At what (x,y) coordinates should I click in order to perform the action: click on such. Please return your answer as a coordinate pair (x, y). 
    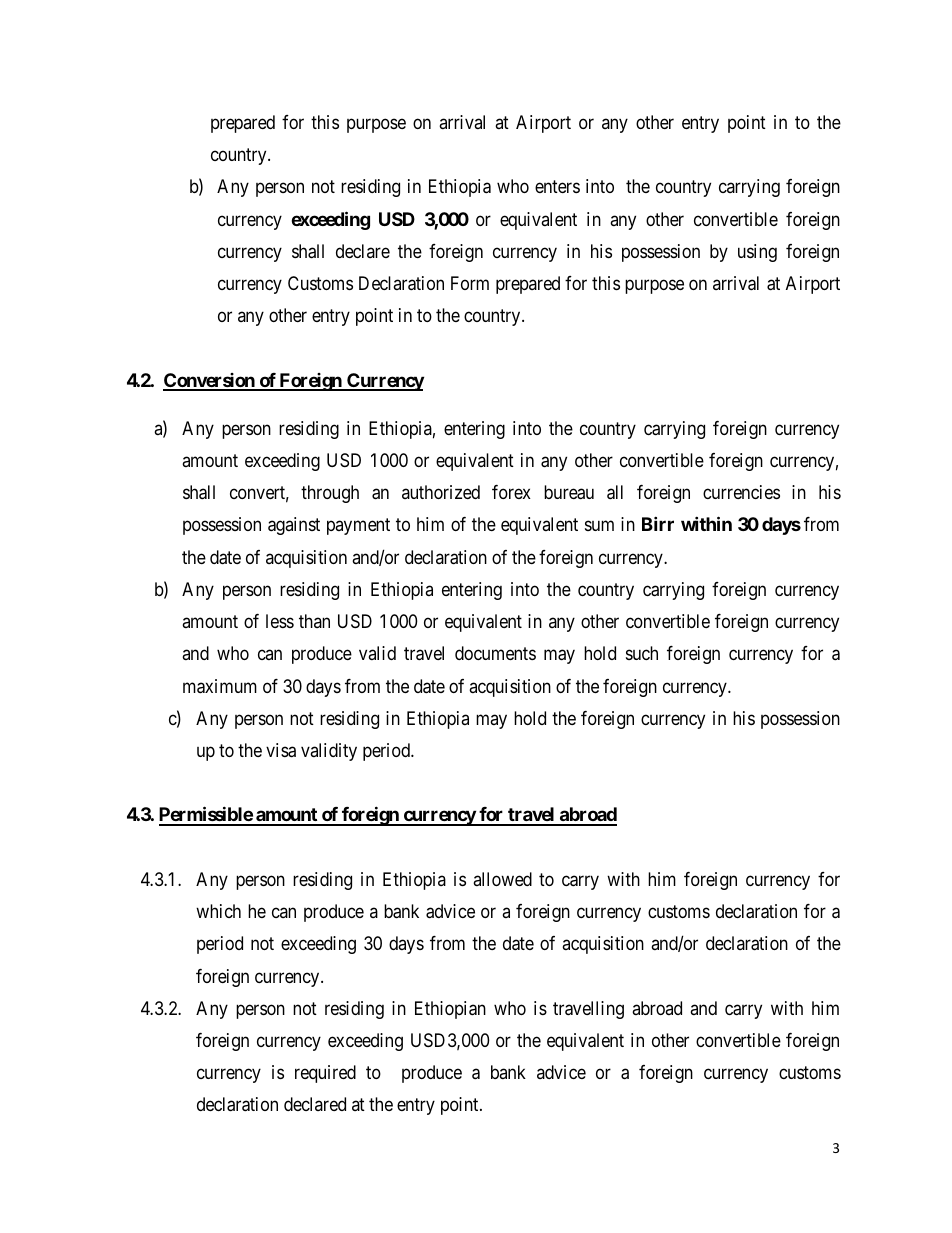
    Looking at the image, I should click on (642, 653).
